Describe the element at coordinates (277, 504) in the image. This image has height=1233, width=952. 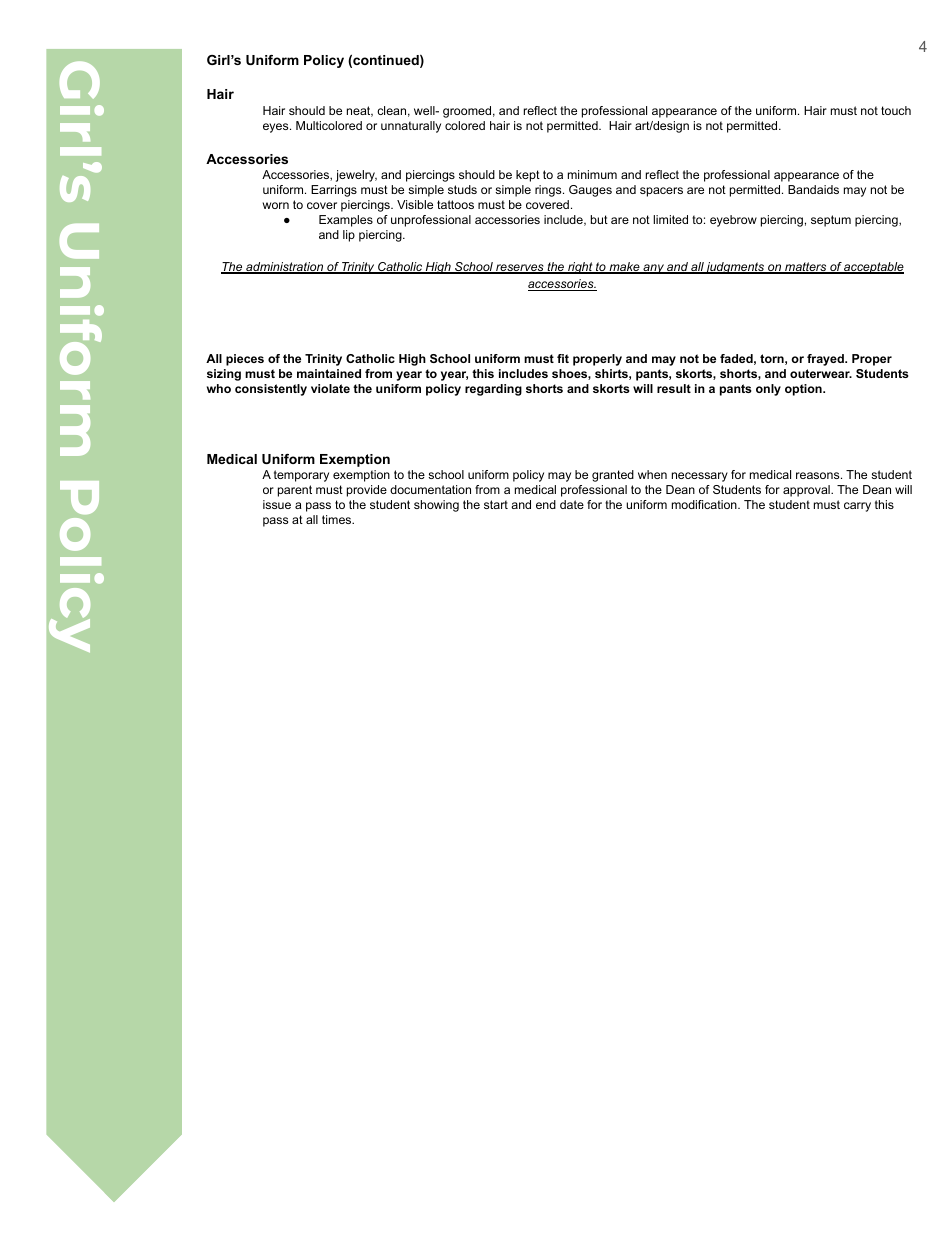
I see `issue` at that location.
